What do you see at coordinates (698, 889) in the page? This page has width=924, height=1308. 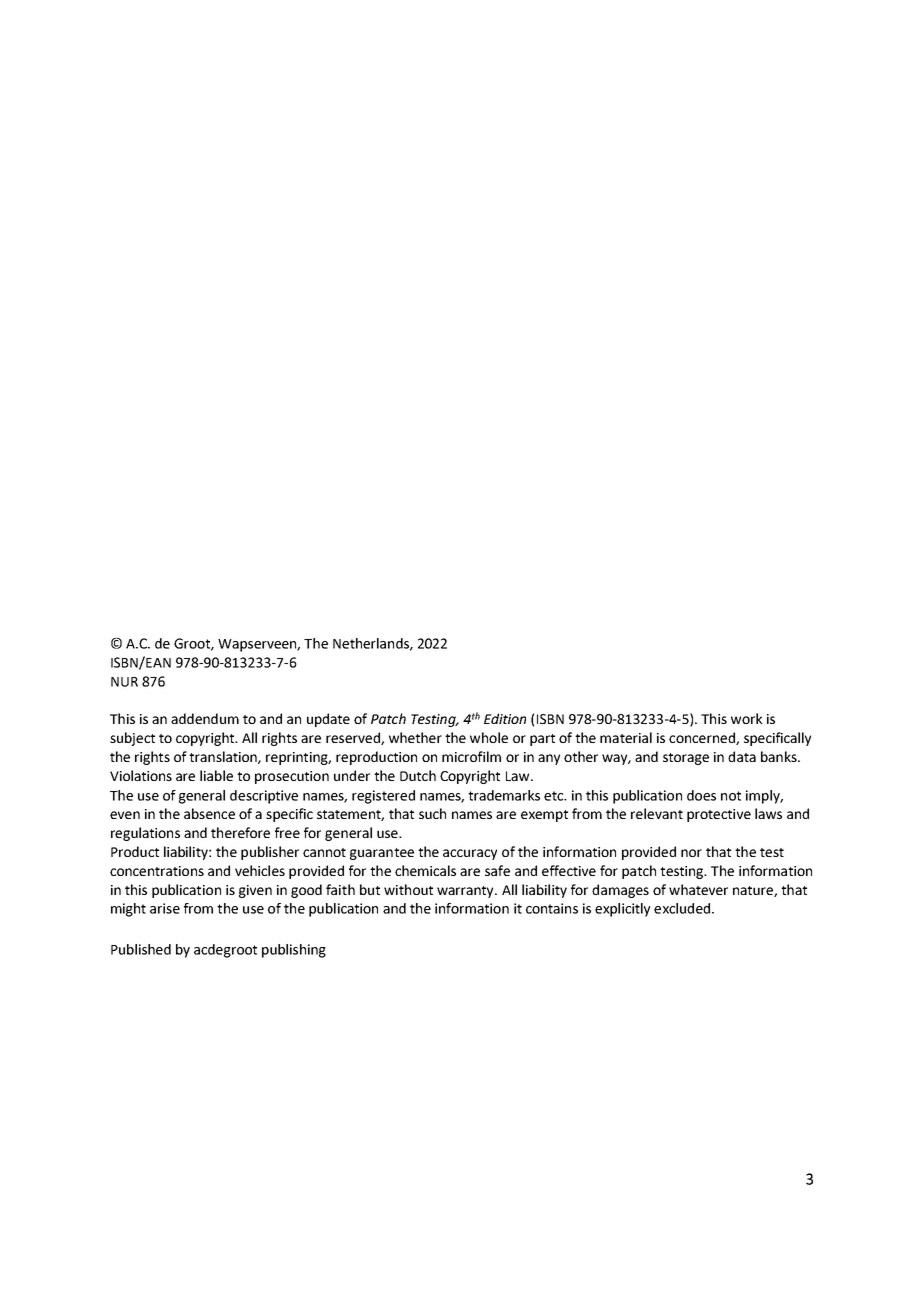 I see `whatever` at bounding box center [698, 889].
